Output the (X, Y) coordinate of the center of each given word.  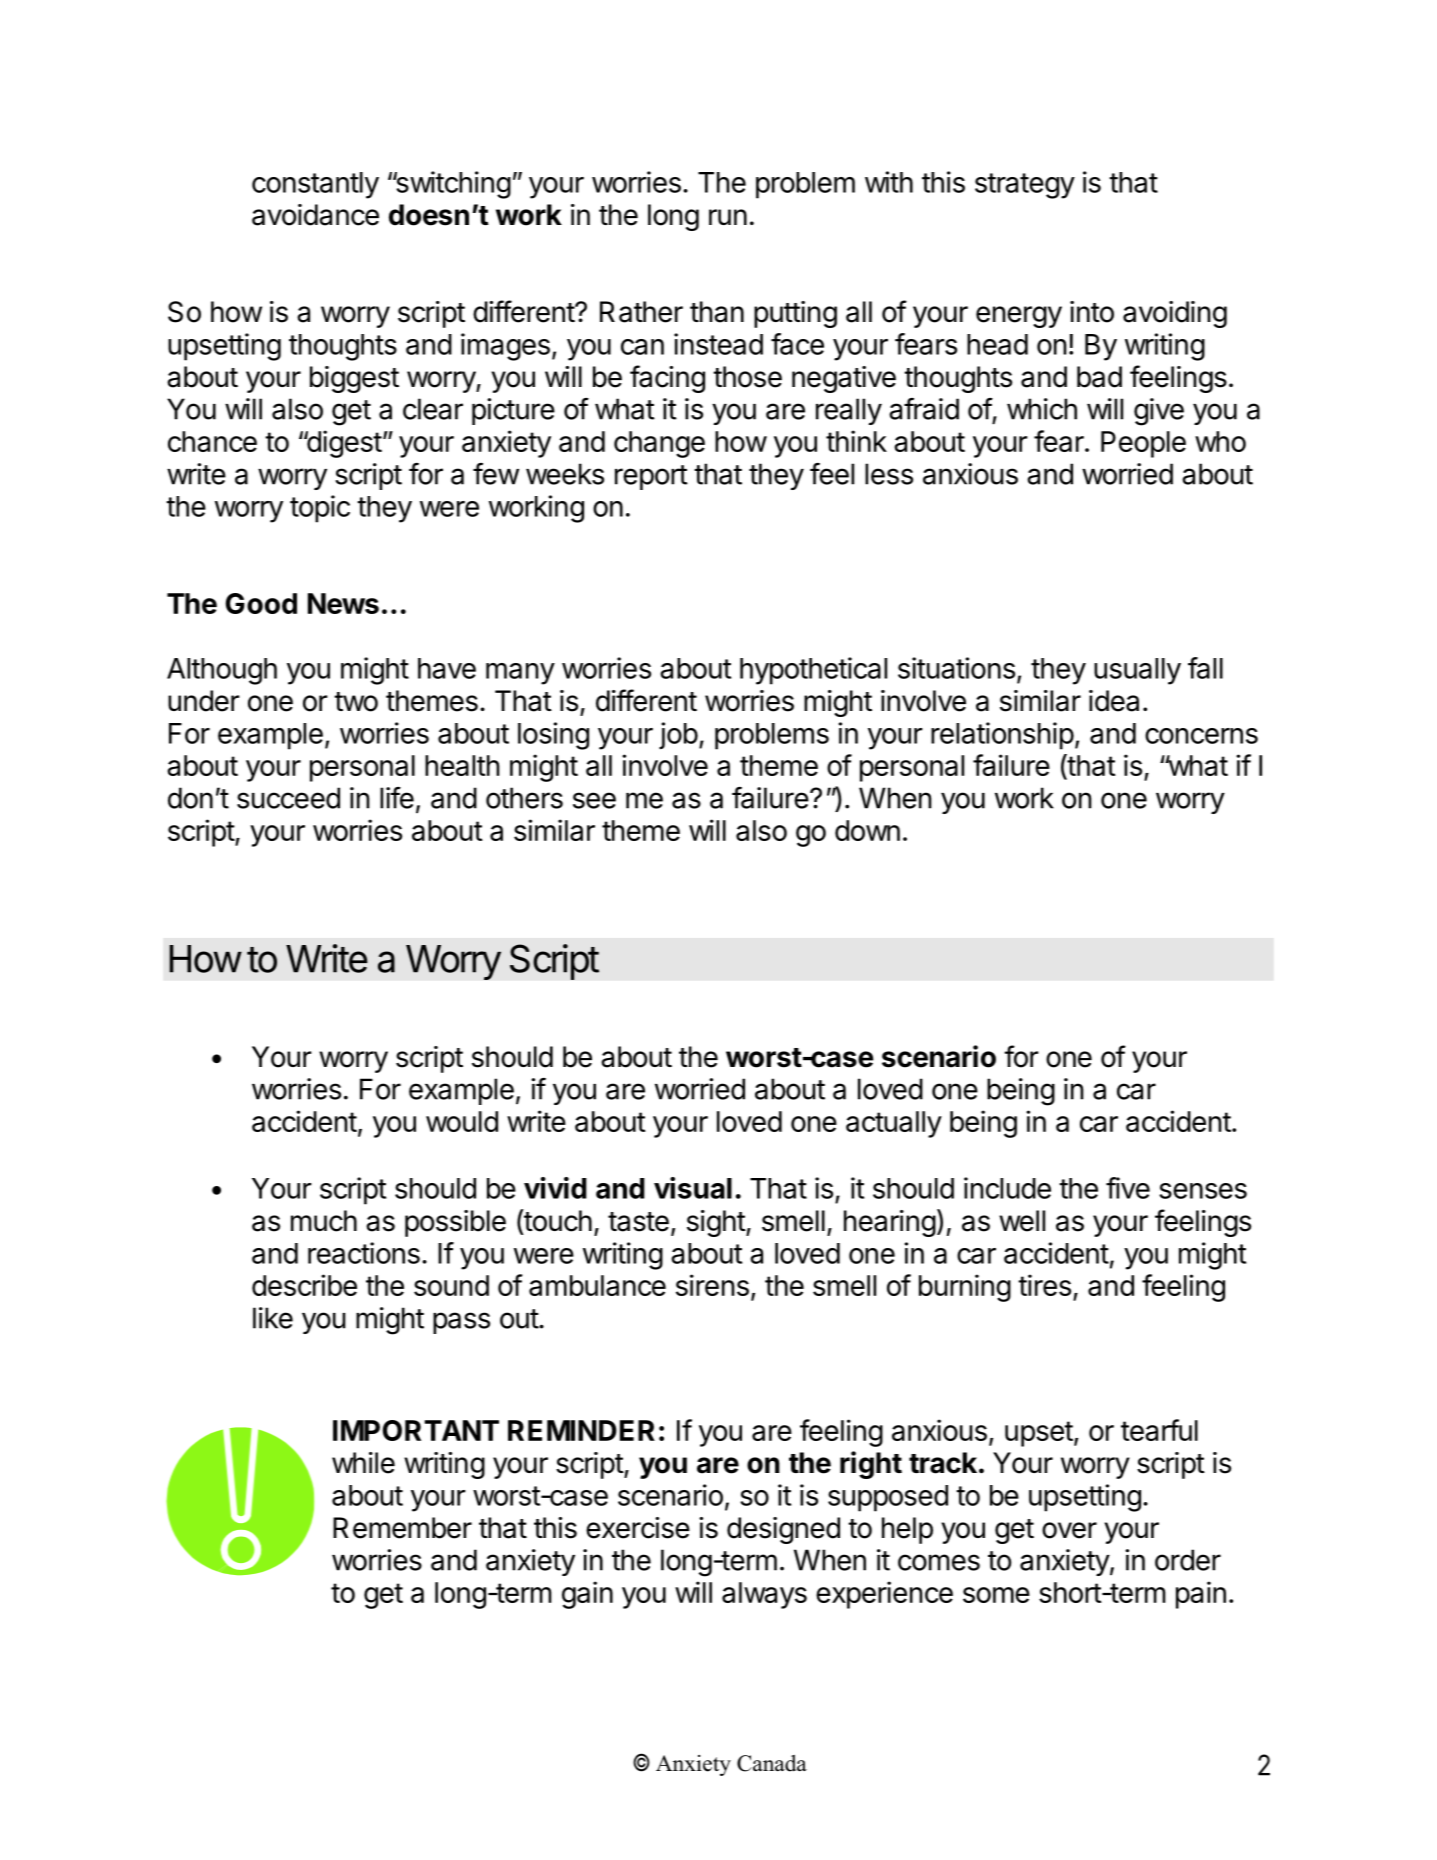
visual (693, 1188)
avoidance (315, 215)
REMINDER (581, 1430)
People (1143, 444)
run (728, 217)
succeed (288, 798)
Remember (402, 1528)
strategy (1025, 186)
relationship (1002, 736)
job (678, 735)
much (324, 1221)
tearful (1159, 1430)
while (363, 1463)
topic (320, 509)
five (1128, 1188)
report (651, 477)
